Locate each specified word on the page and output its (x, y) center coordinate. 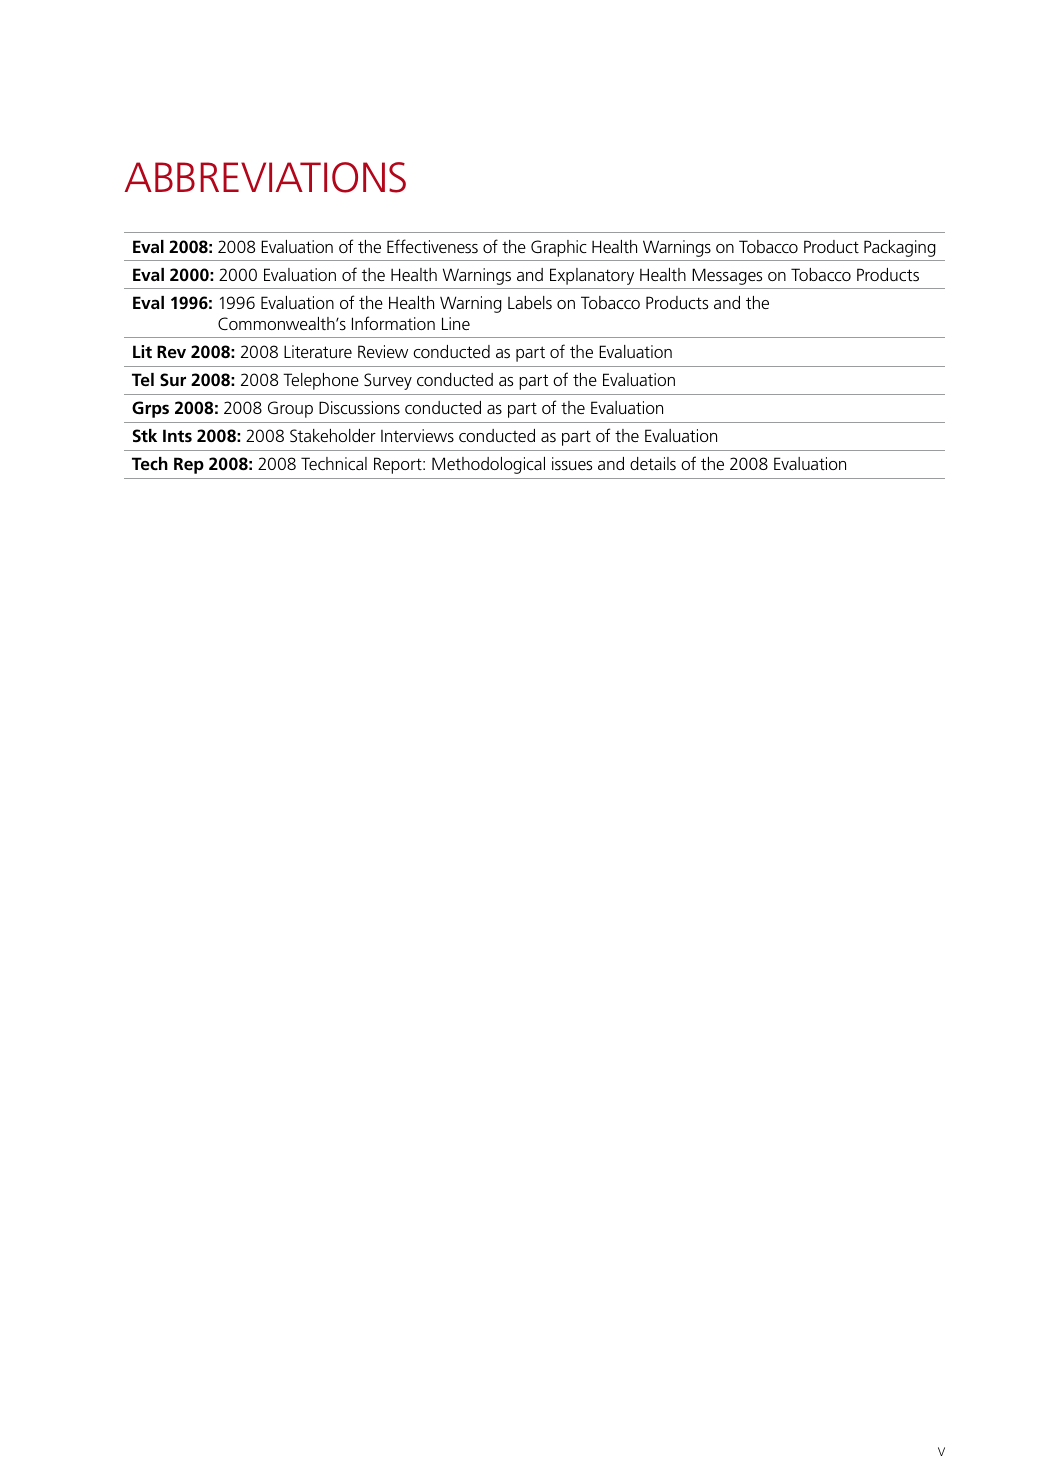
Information (393, 323)
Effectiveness (432, 246)
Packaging (900, 248)
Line (456, 323)
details (653, 464)
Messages (727, 276)
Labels (530, 303)
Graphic (559, 248)
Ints (177, 435)
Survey (388, 381)
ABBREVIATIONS (265, 177)
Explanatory (592, 276)
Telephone (321, 381)
